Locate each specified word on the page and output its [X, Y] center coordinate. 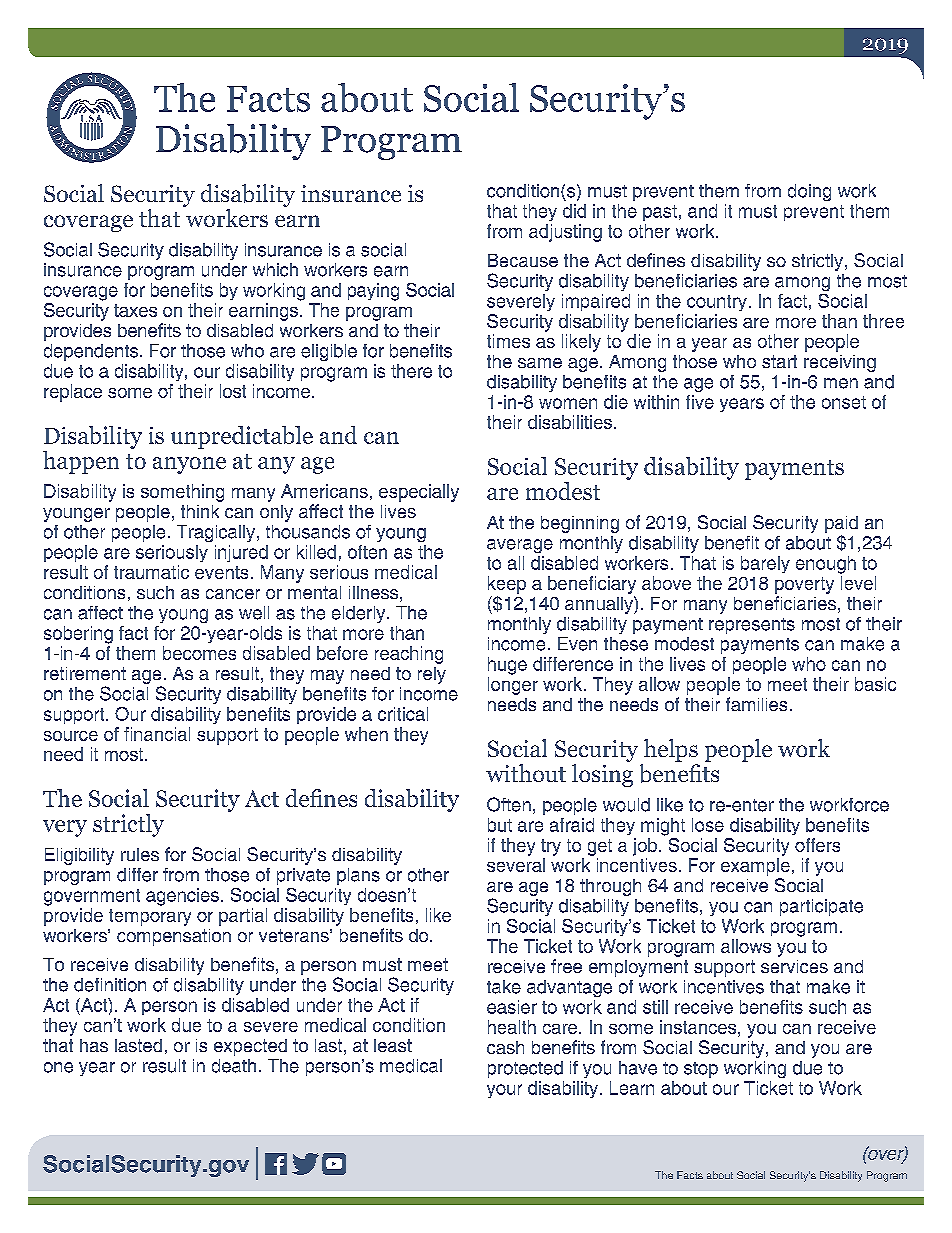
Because [523, 260]
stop [701, 1070]
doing [809, 192]
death [234, 1066]
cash [505, 1047]
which [275, 270]
